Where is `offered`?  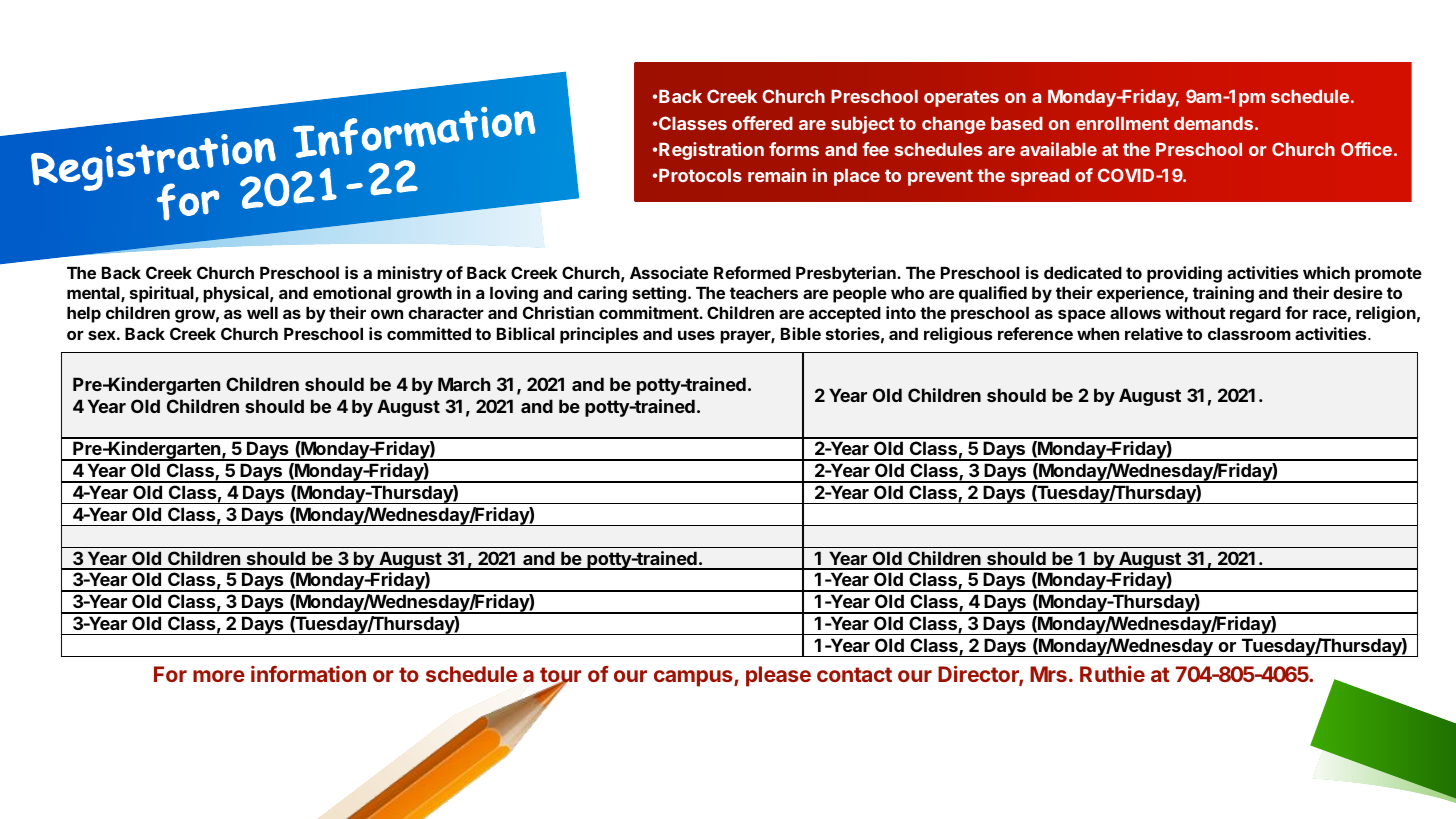 offered is located at coordinates (762, 123).
